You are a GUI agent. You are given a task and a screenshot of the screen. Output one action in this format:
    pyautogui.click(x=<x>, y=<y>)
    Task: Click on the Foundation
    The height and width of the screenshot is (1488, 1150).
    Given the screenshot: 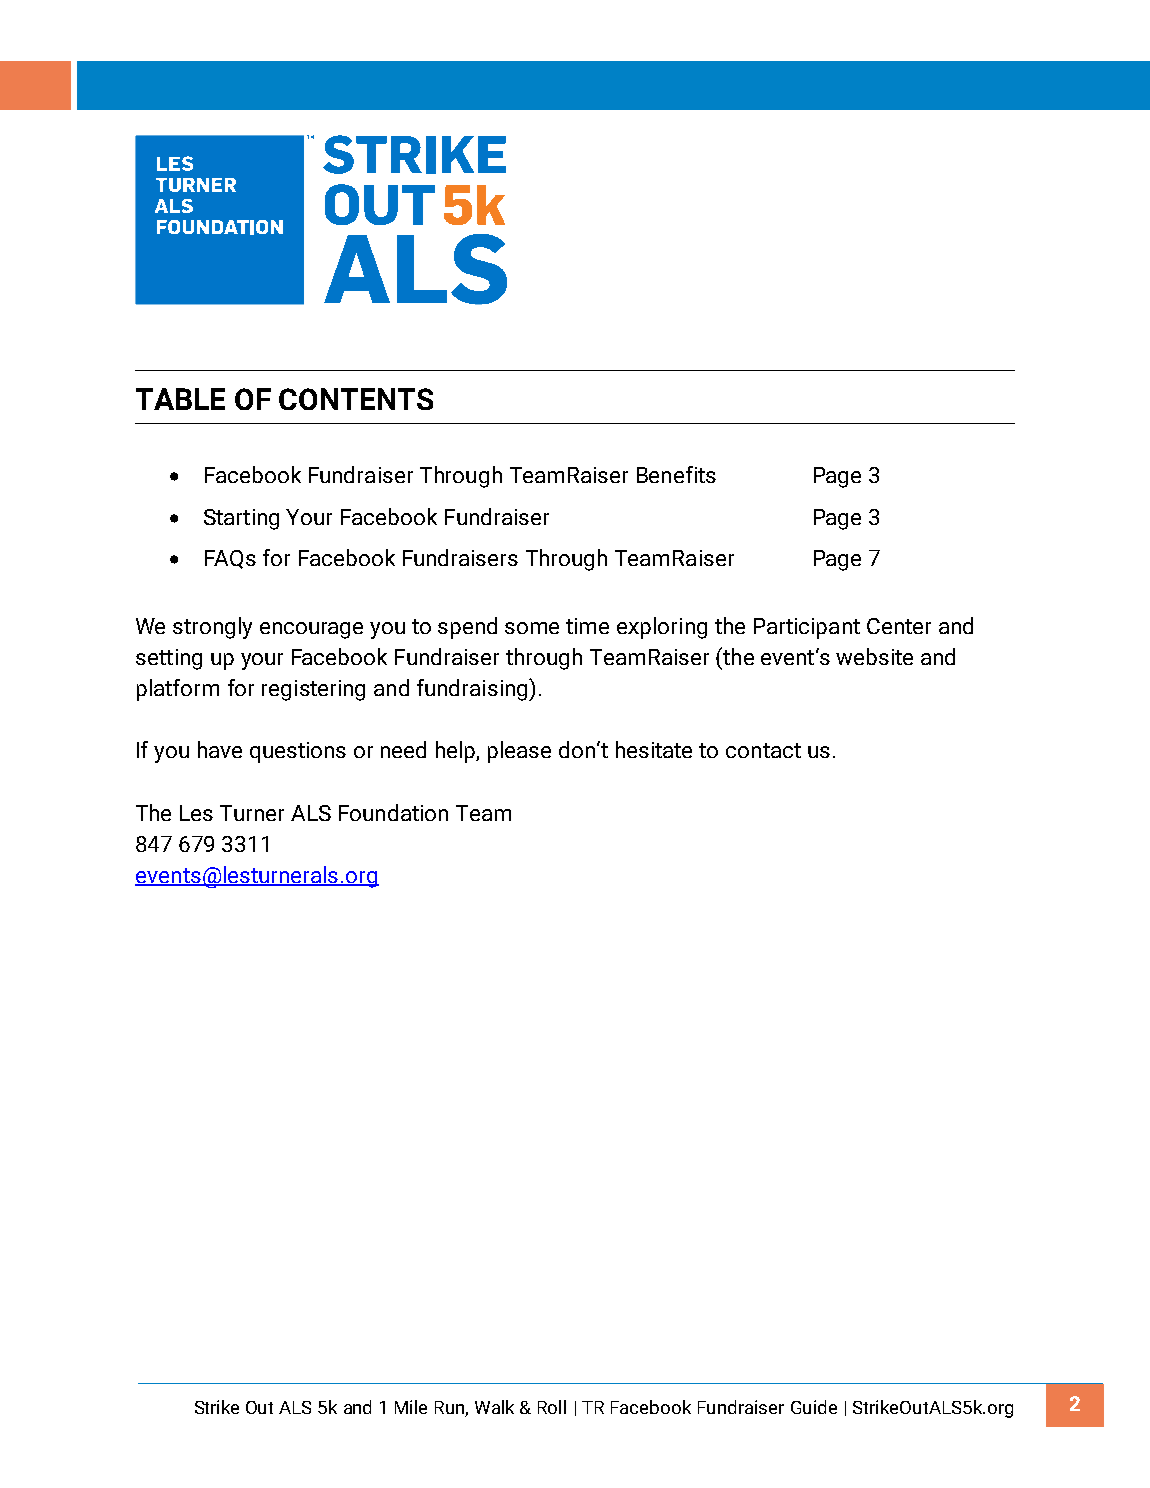 What is the action you would take?
    pyautogui.click(x=393, y=812)
